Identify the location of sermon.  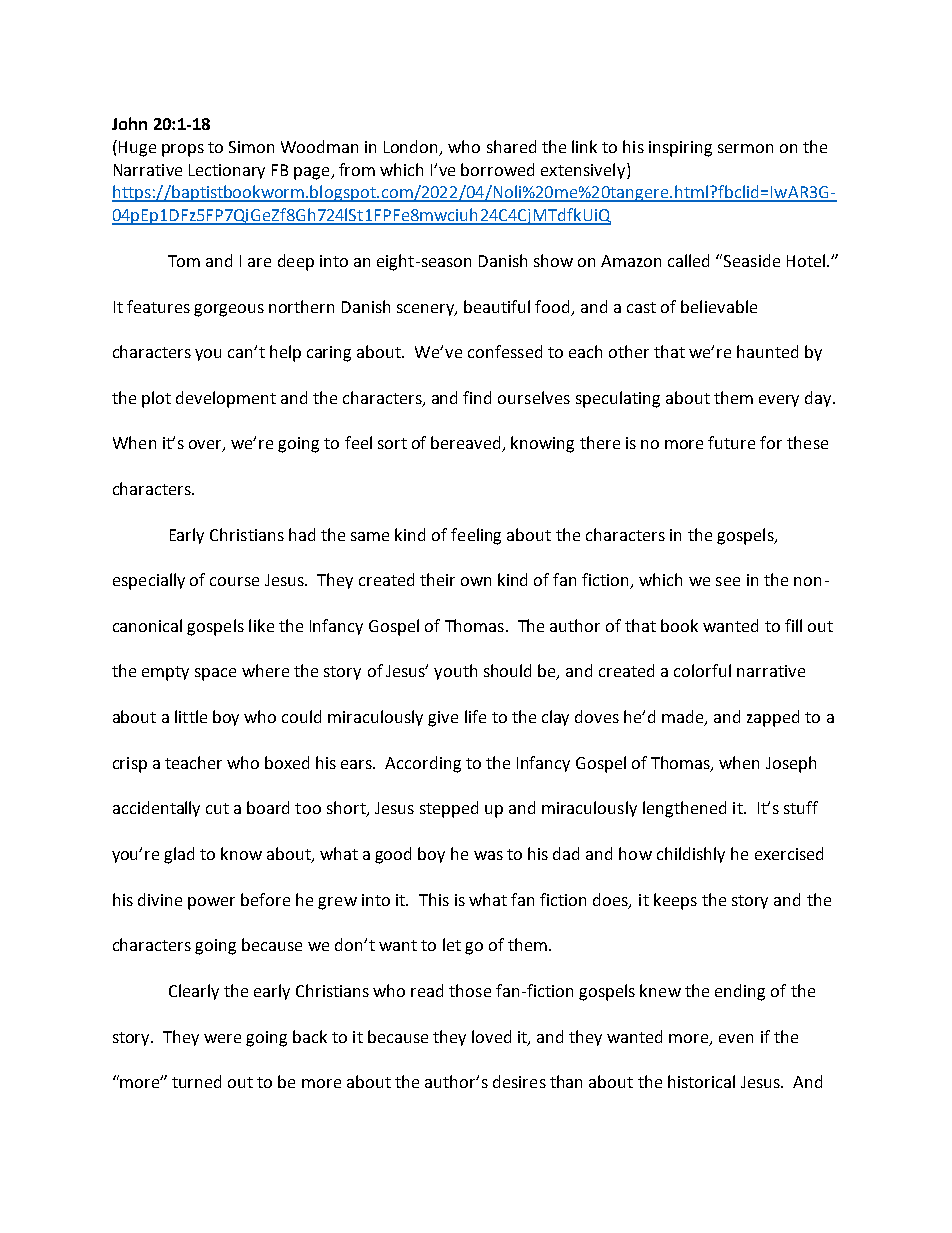
(745, 148).
